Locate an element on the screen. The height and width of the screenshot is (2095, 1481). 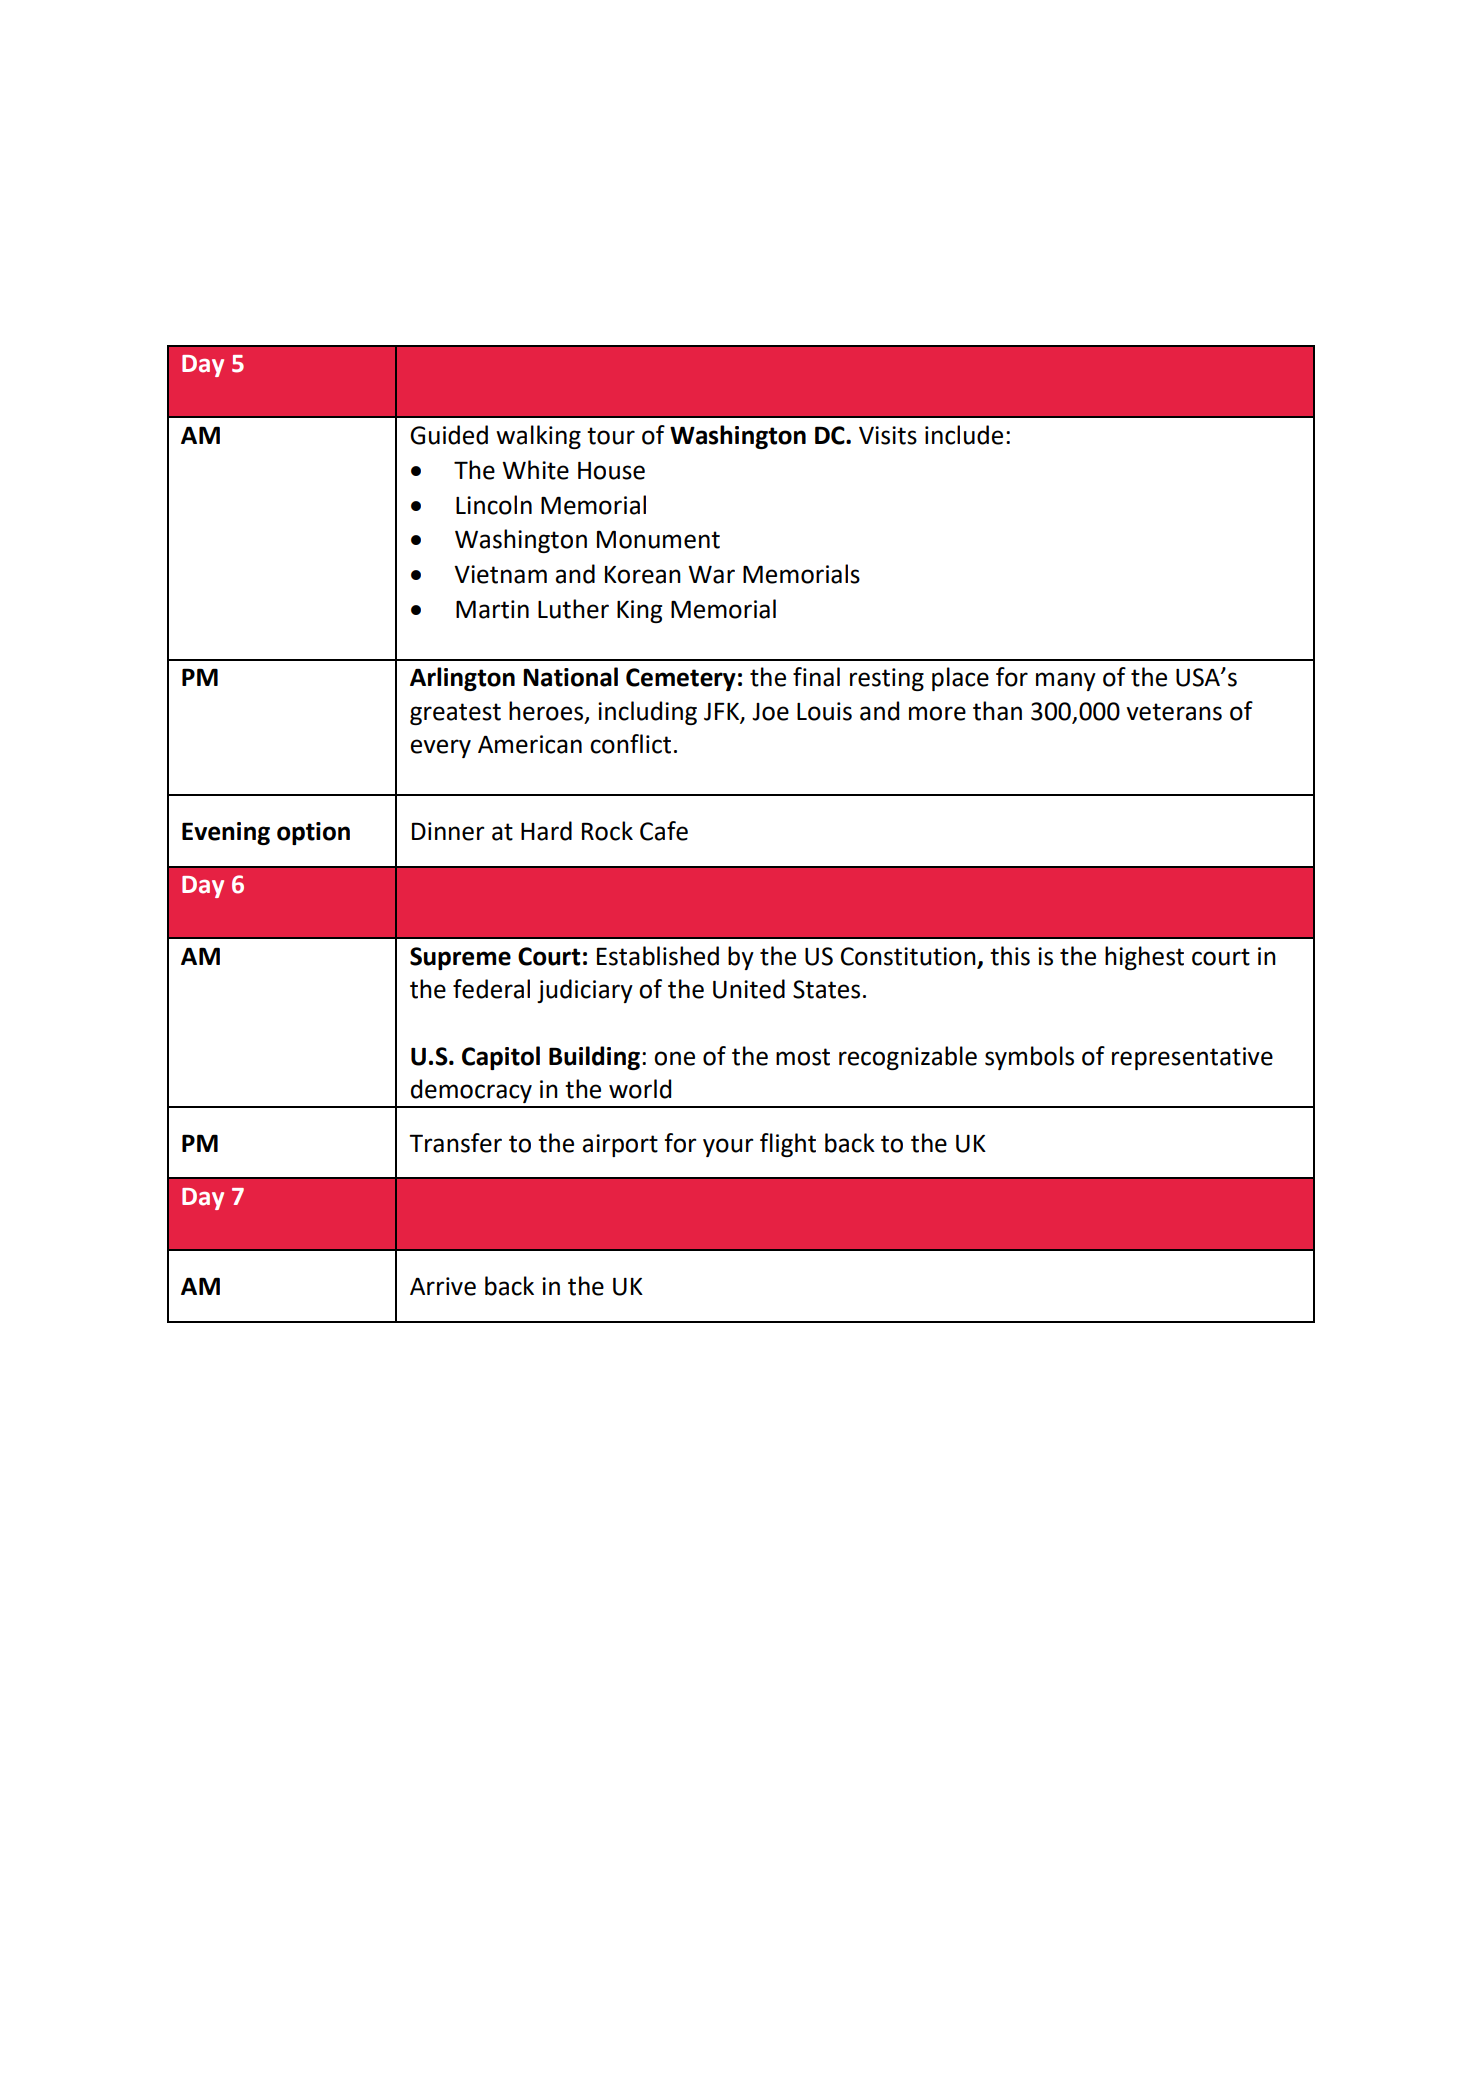
one is located at coordinates (674, 1058).
